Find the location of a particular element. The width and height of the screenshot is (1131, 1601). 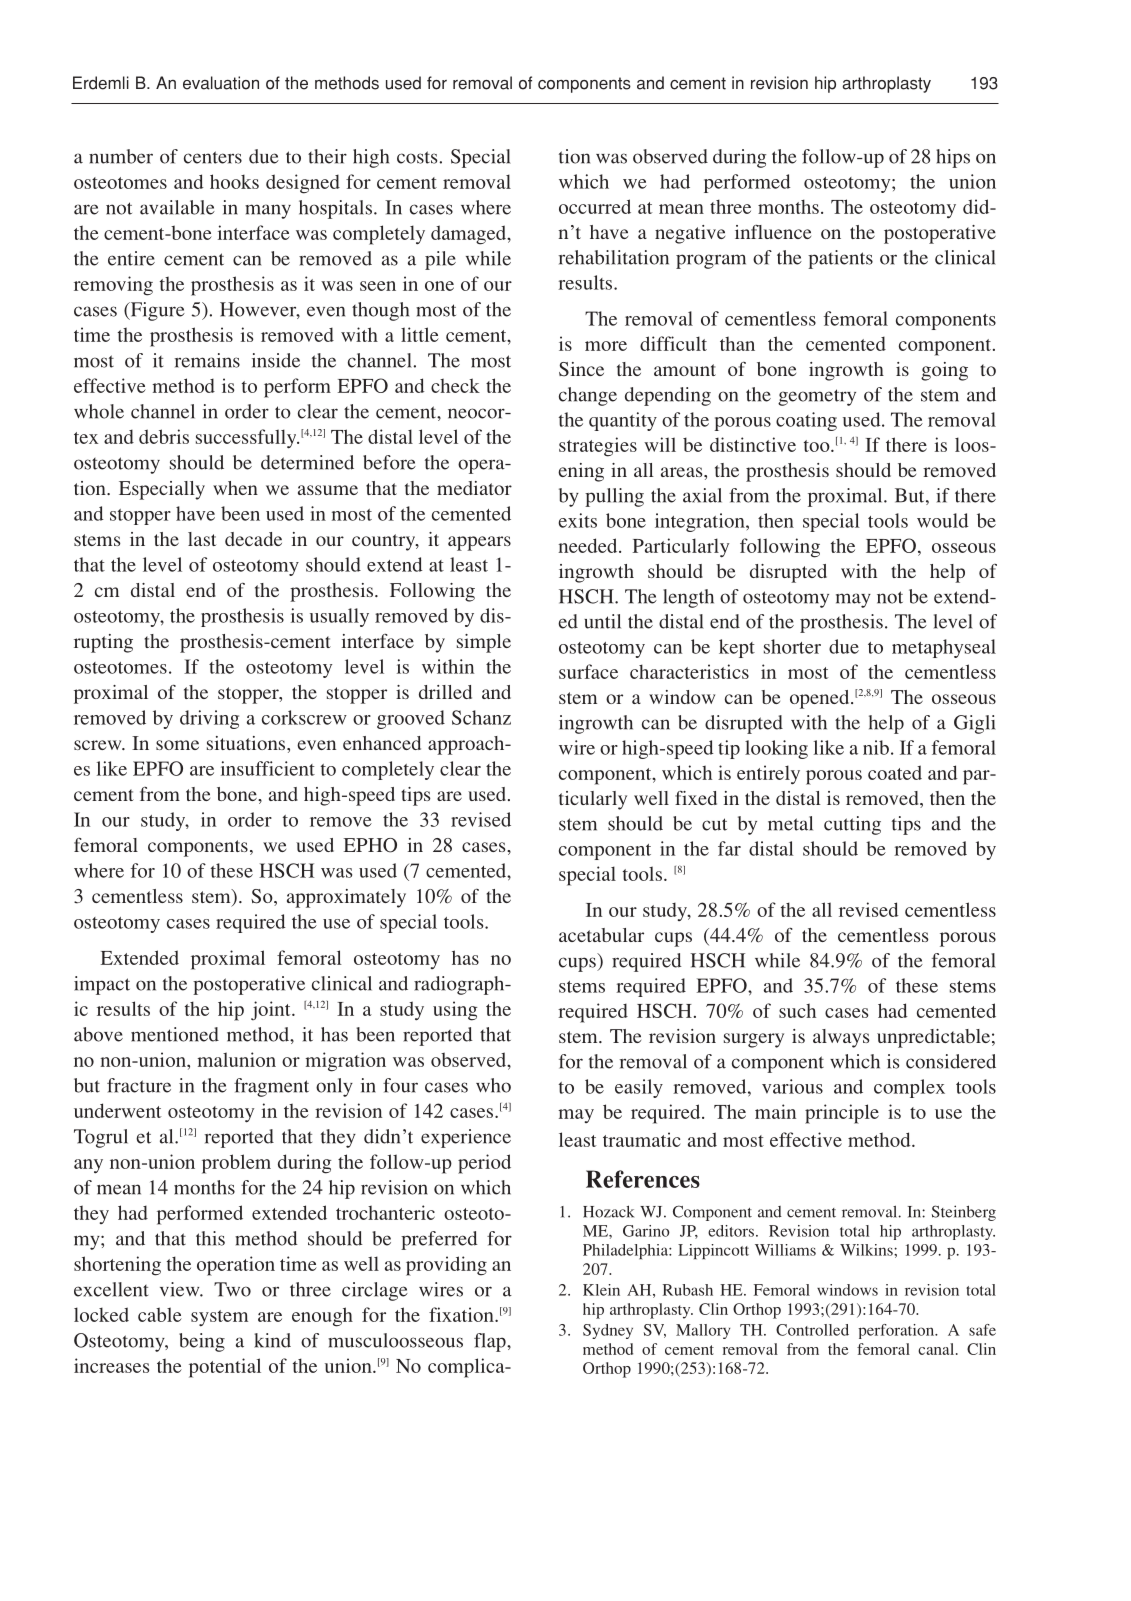

flap is located at coordinates (491, 1342).
